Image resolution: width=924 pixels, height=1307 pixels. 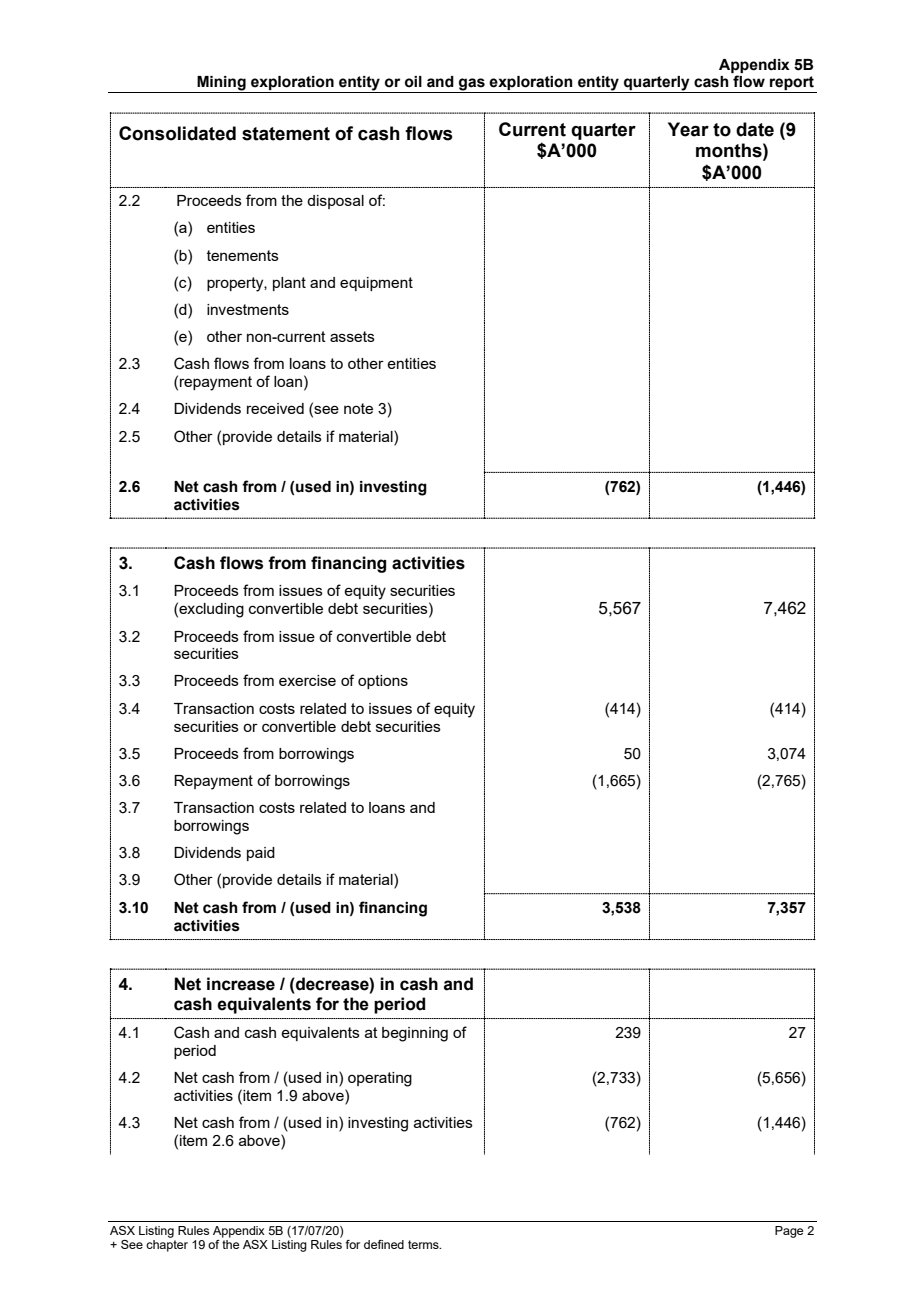 What do you see at coordinates (352, 336) in the screenshot?
I see `assets` at bounding box center [352, 336].
